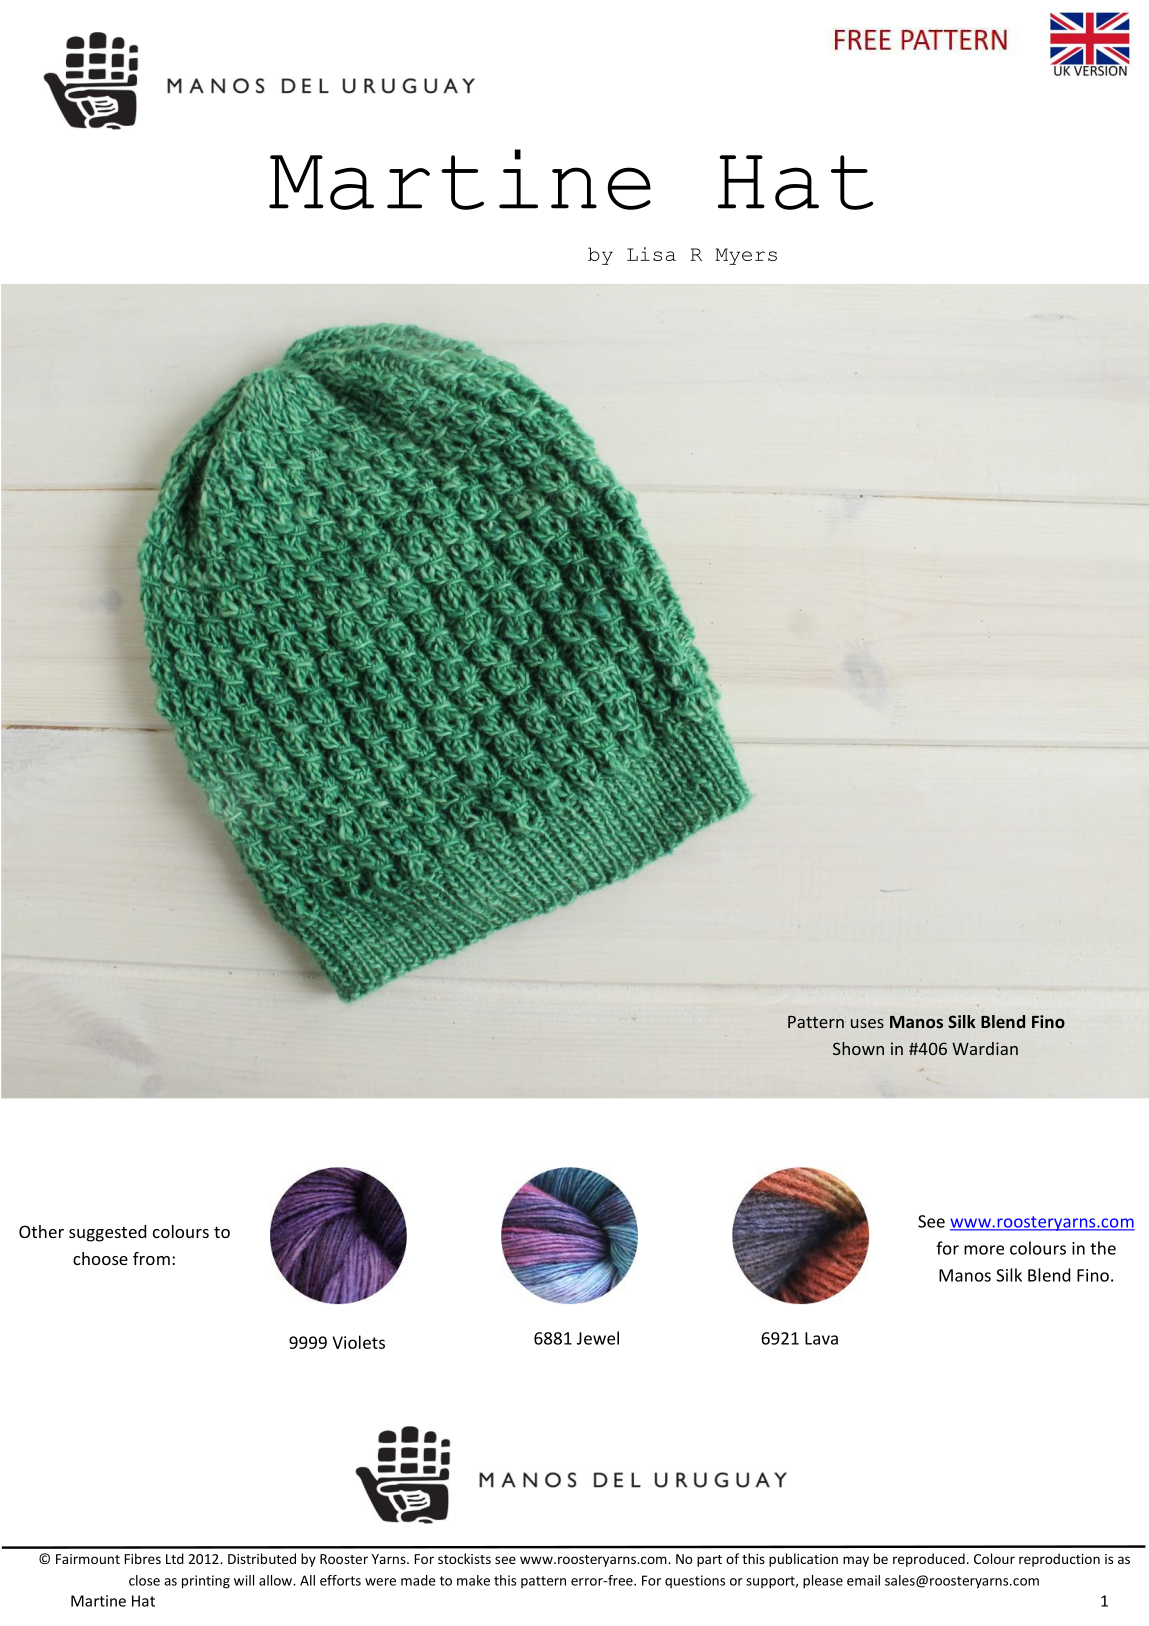 This screenshot has height=1626, width=1149. I want to click on uses, so click(867, 1023).
